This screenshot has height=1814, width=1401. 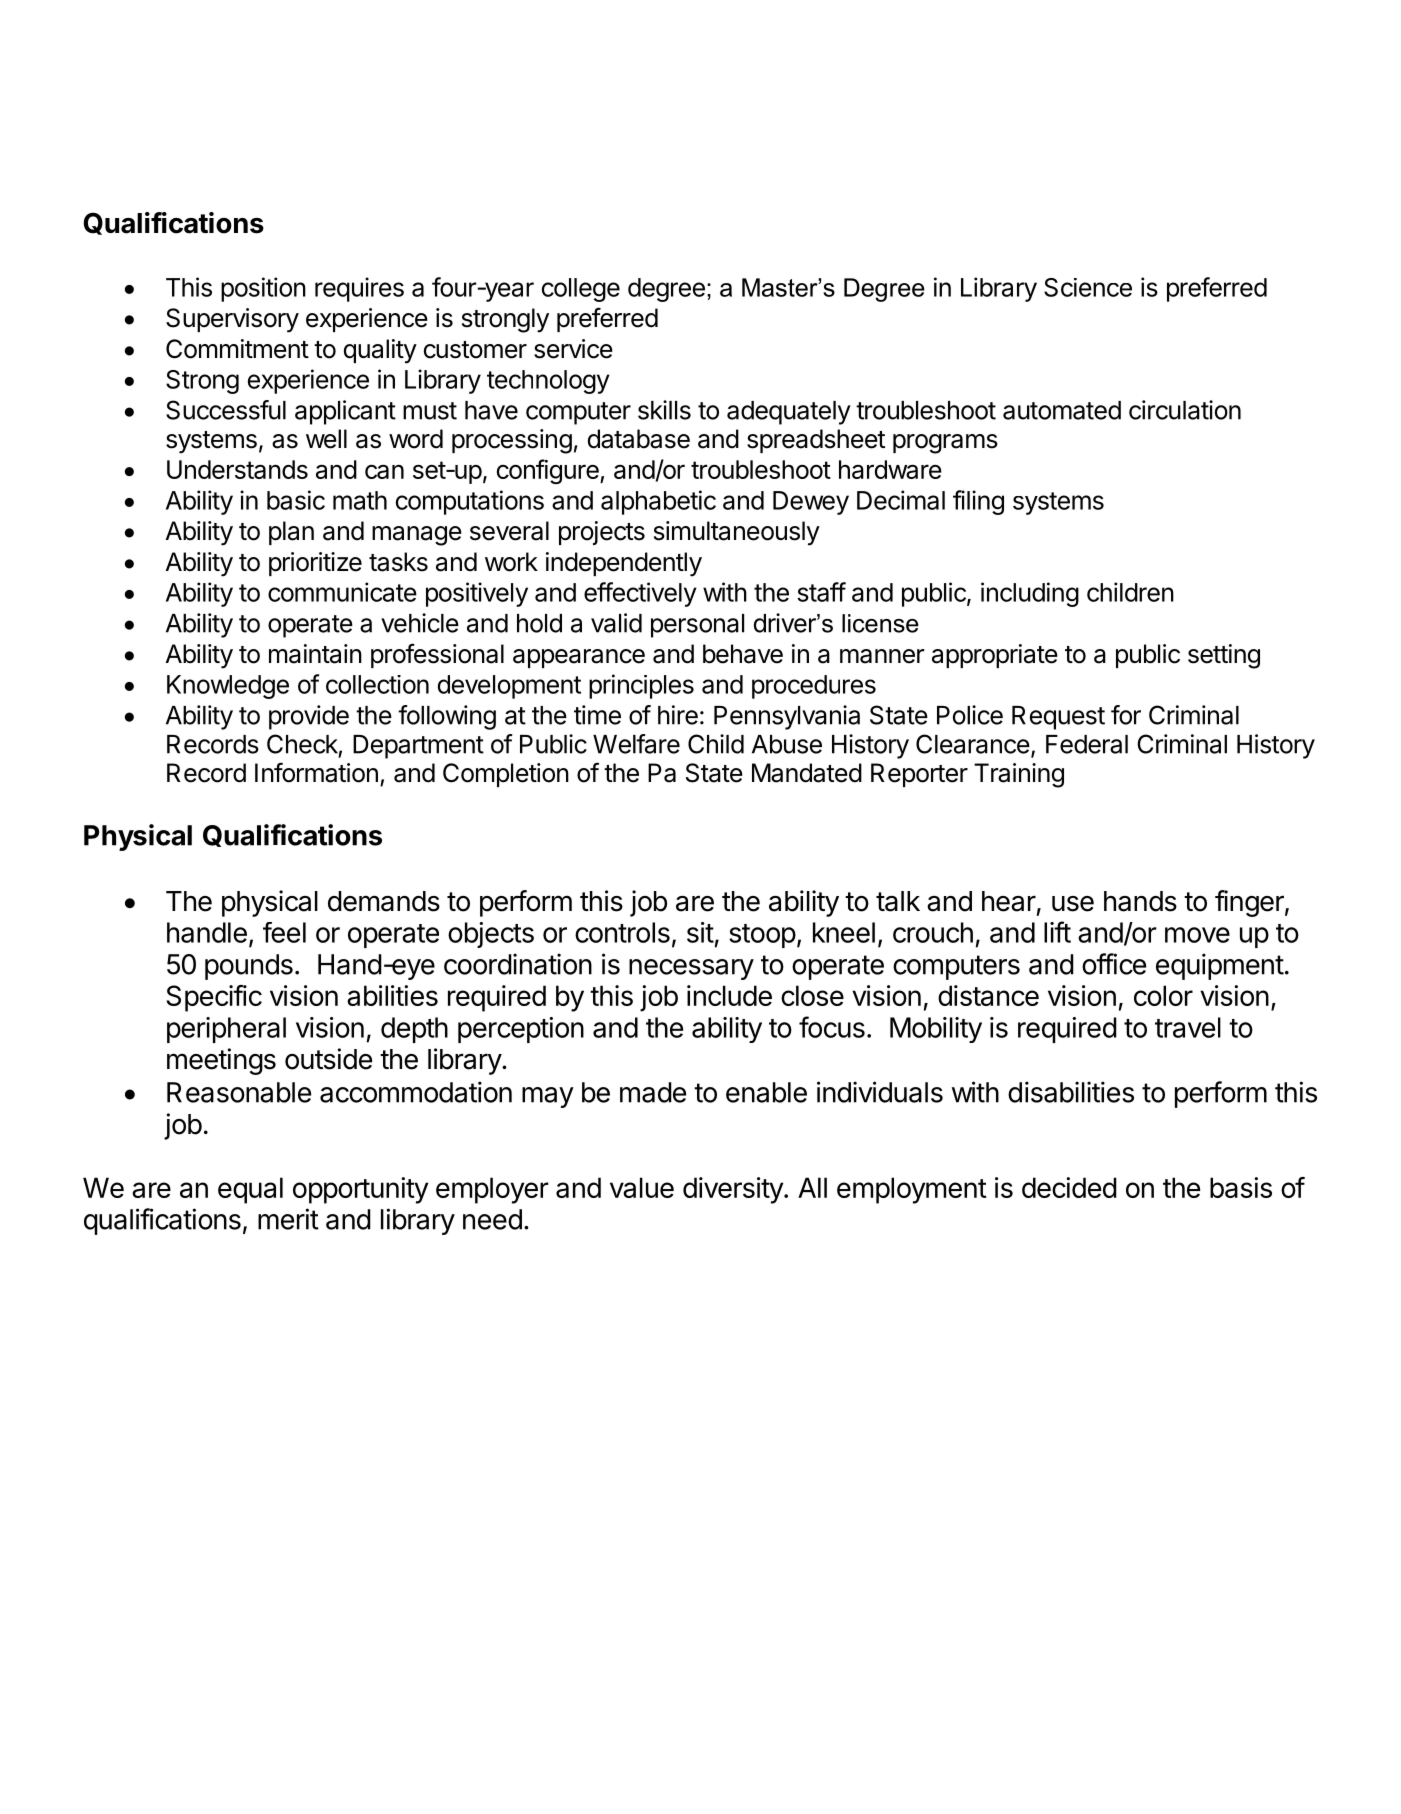 I want to click on decided, so click(x=1069, y=1187).
